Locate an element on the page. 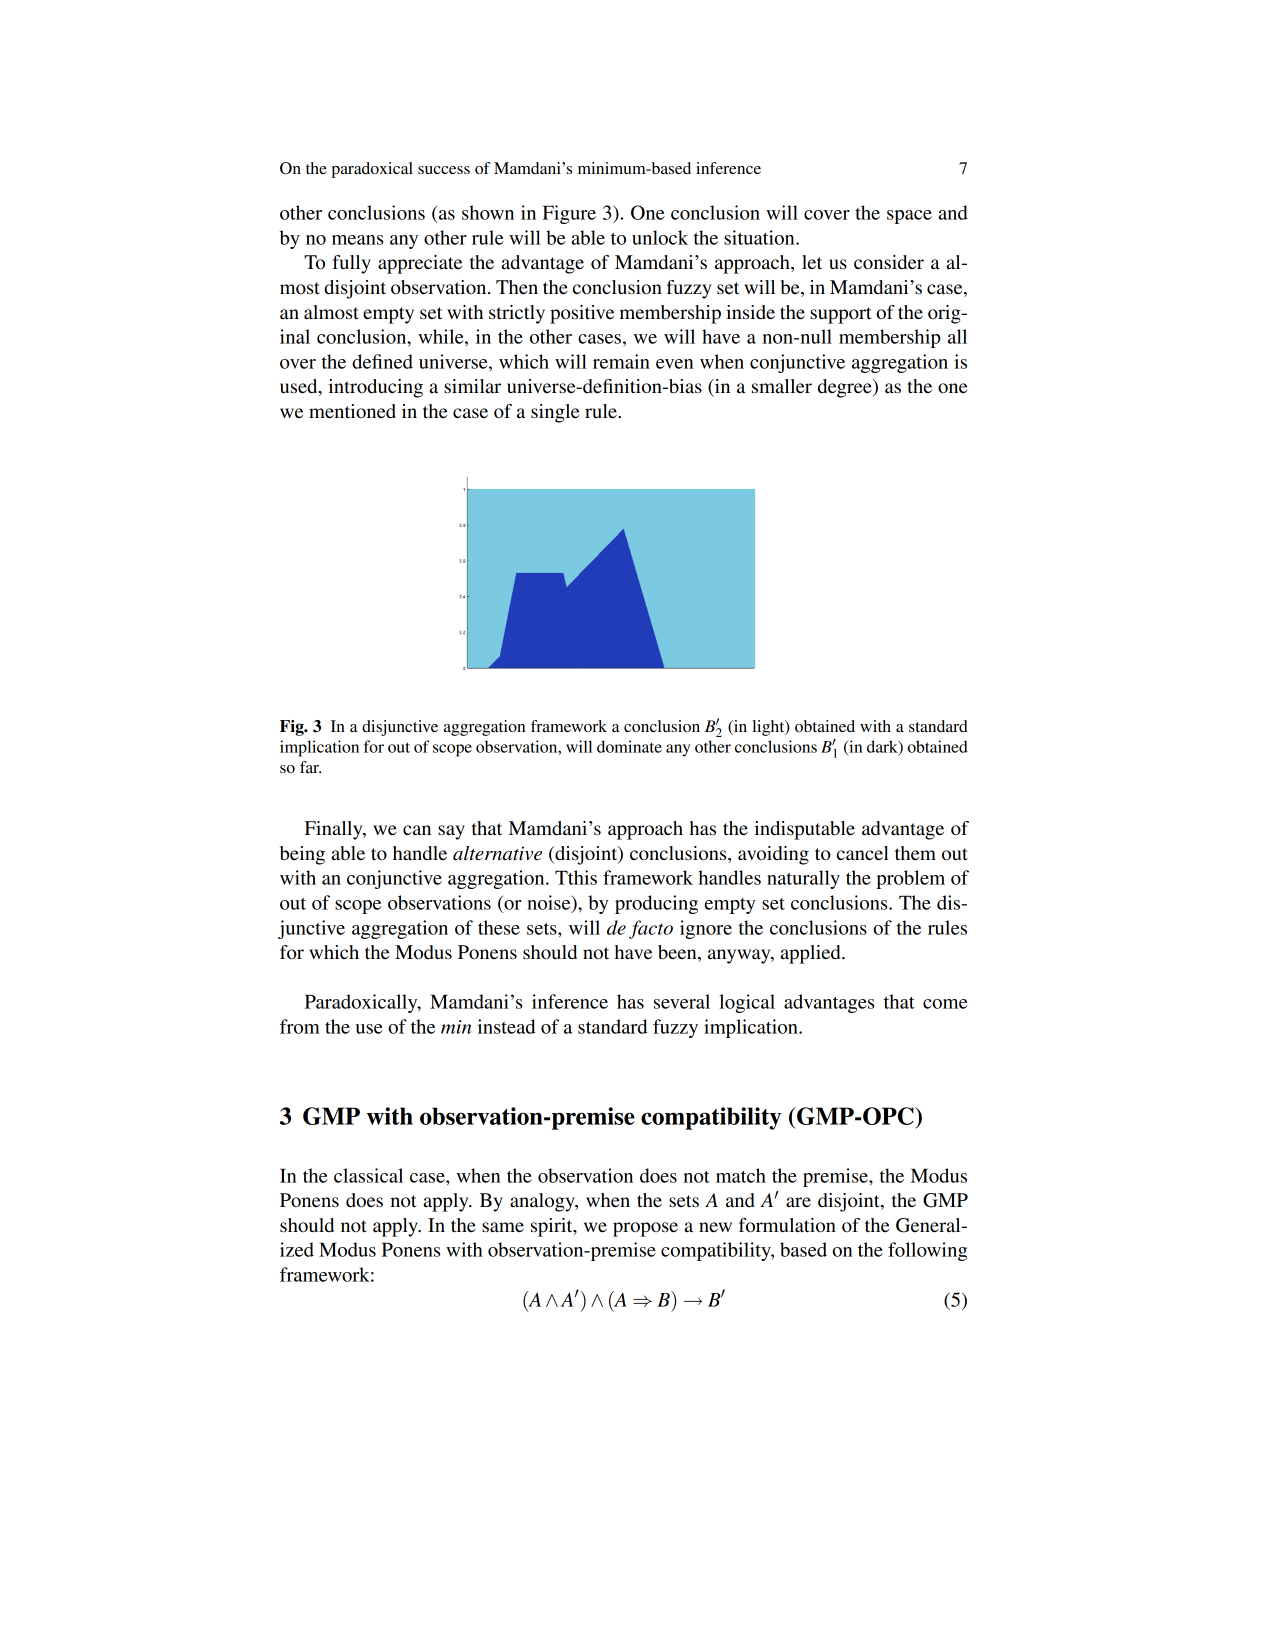  mentioned is located at coordinates (352, 411).
